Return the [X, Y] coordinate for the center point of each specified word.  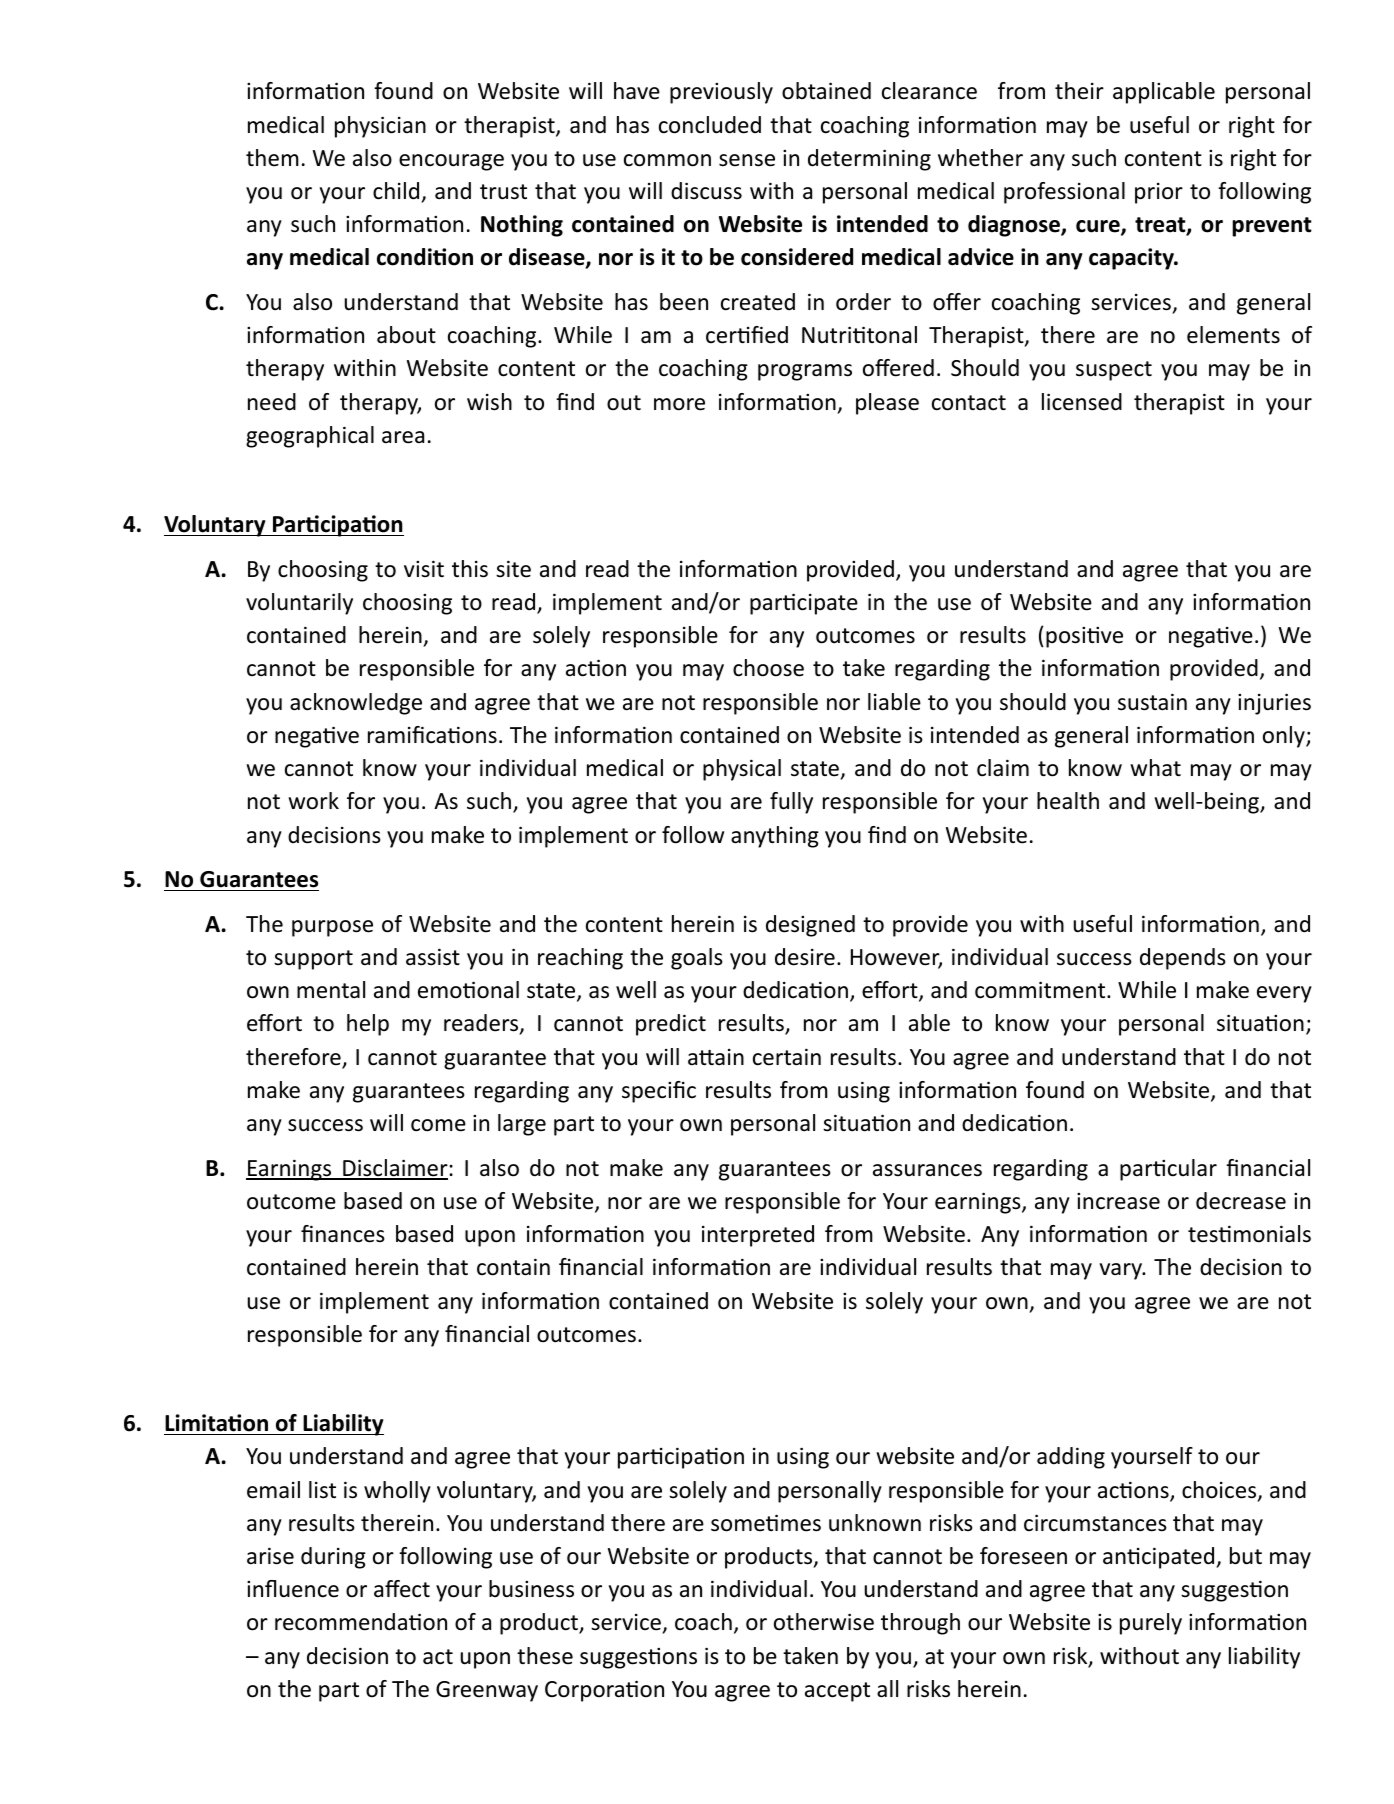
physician [380, 127]
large [522, 1125]
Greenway [487, 1691]
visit [424, 569]
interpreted [758, 1236]
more [679, 404]
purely [1151, 1624]
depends [1183, 959]
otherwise [824, 1622]
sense [747, 160]
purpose [332, 928]
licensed [1082, 402]
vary [1122, 1271]
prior [1159, 193]
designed [810, 926]
